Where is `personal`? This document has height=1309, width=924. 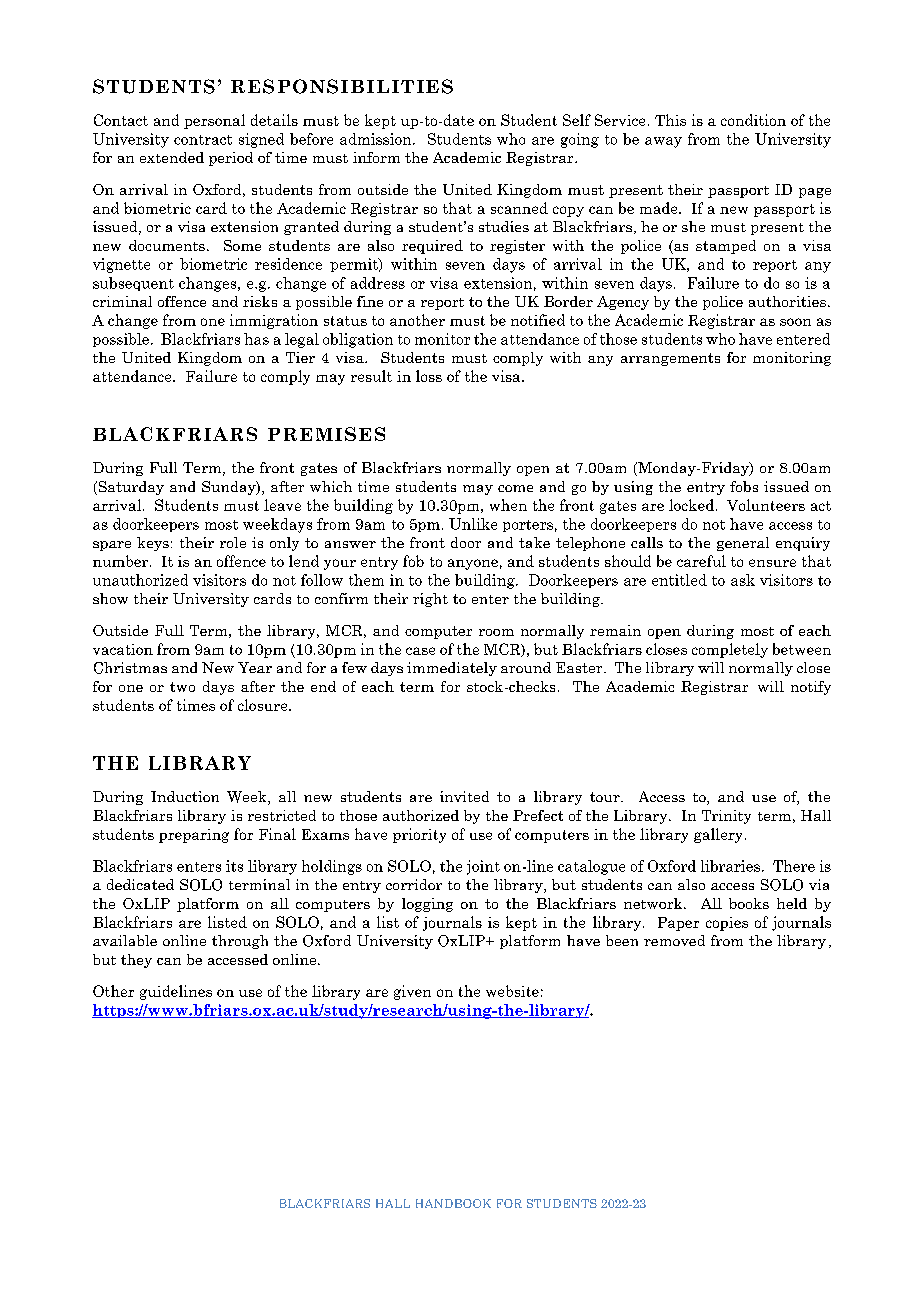 personal is located at coordinates (214, 121).
